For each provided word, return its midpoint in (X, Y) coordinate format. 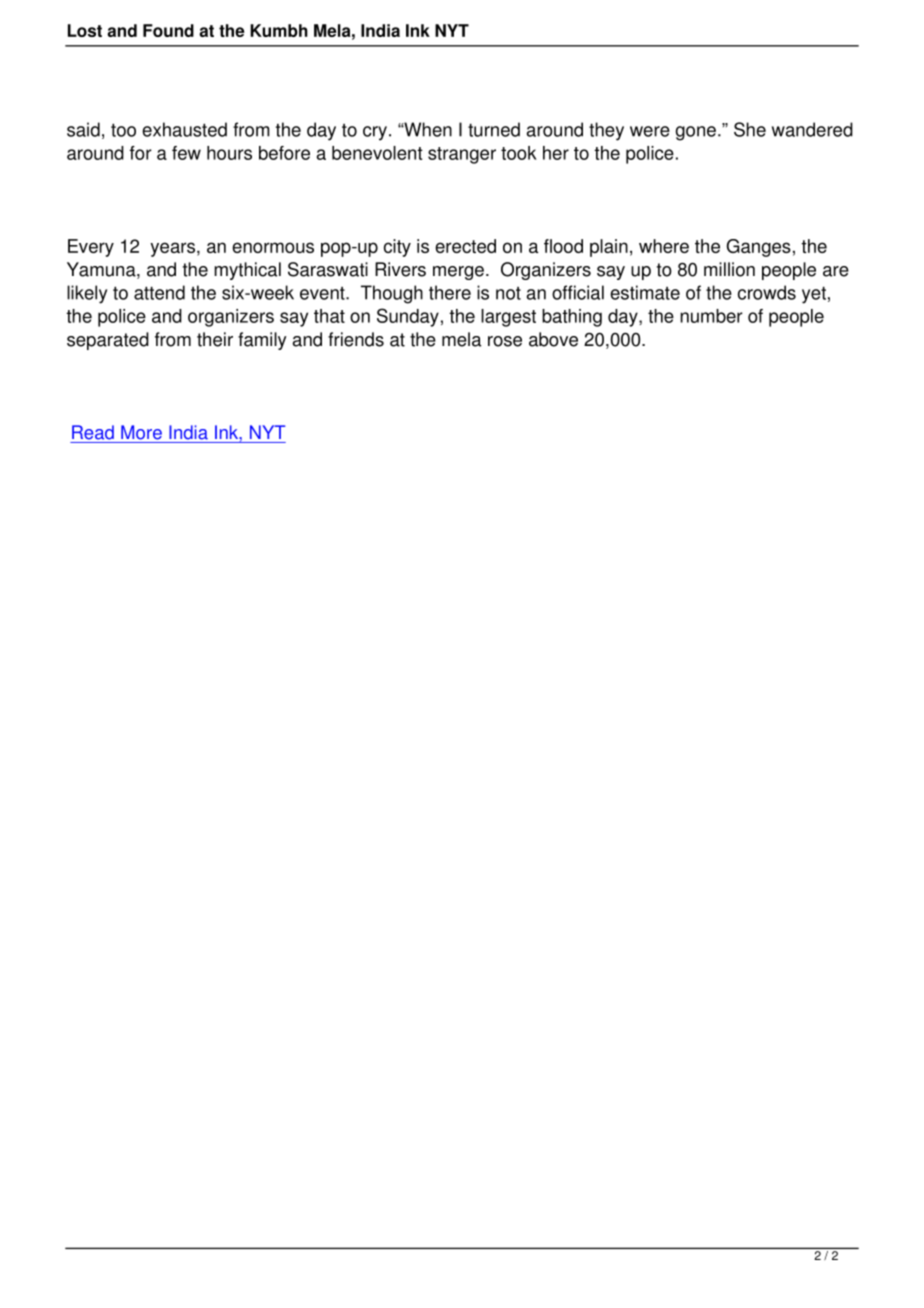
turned (494, 129)
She (750, 129)
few (186, 153)
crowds (767, 292)
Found (168, 30)
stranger (462, 155)
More (141, 432)
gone (696, 133)
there (450, 292)
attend (159, 292)
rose (505, 341)
